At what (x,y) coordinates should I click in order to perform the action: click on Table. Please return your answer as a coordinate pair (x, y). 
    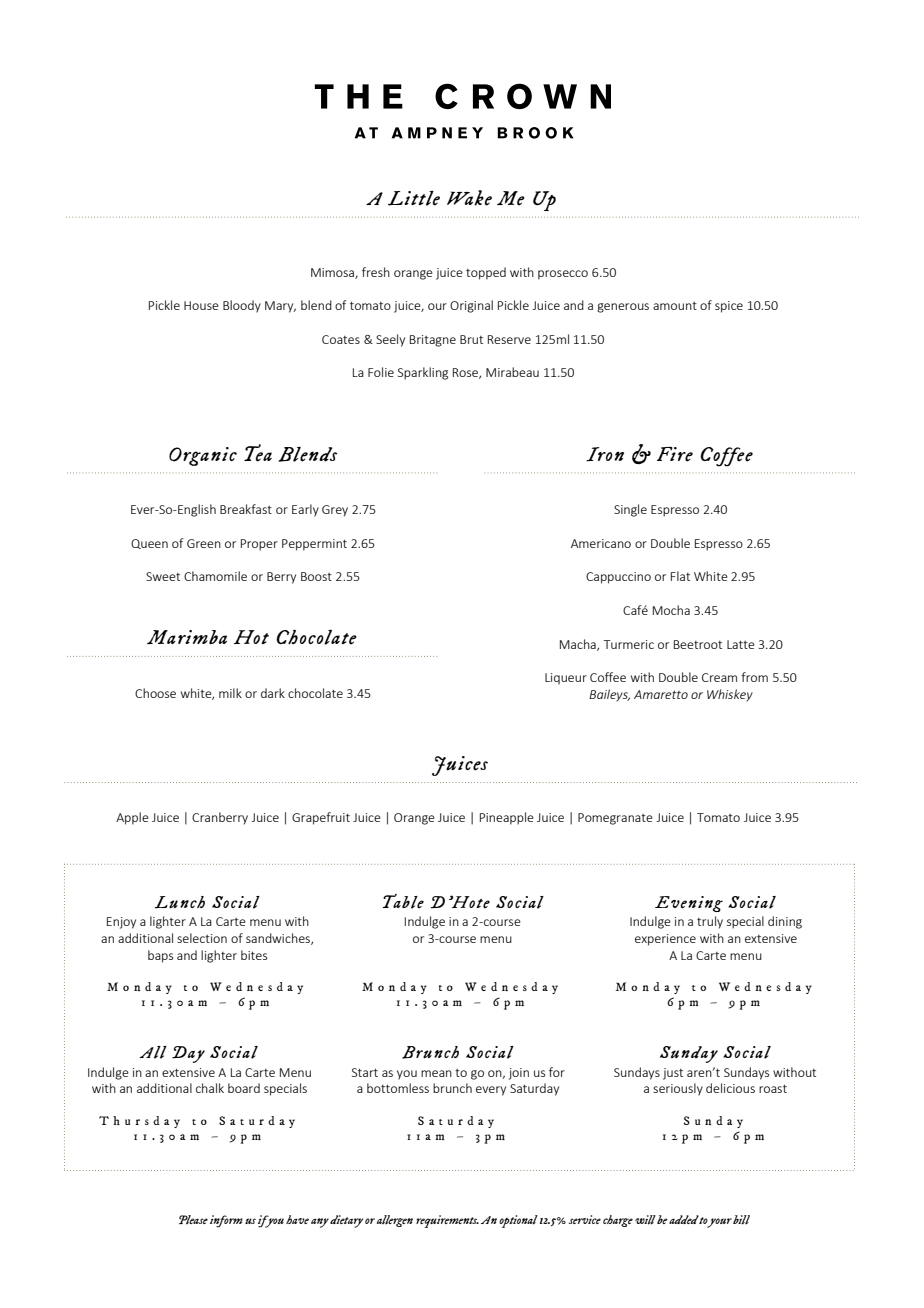
    Looking at the image, I should click on (403, 901).
